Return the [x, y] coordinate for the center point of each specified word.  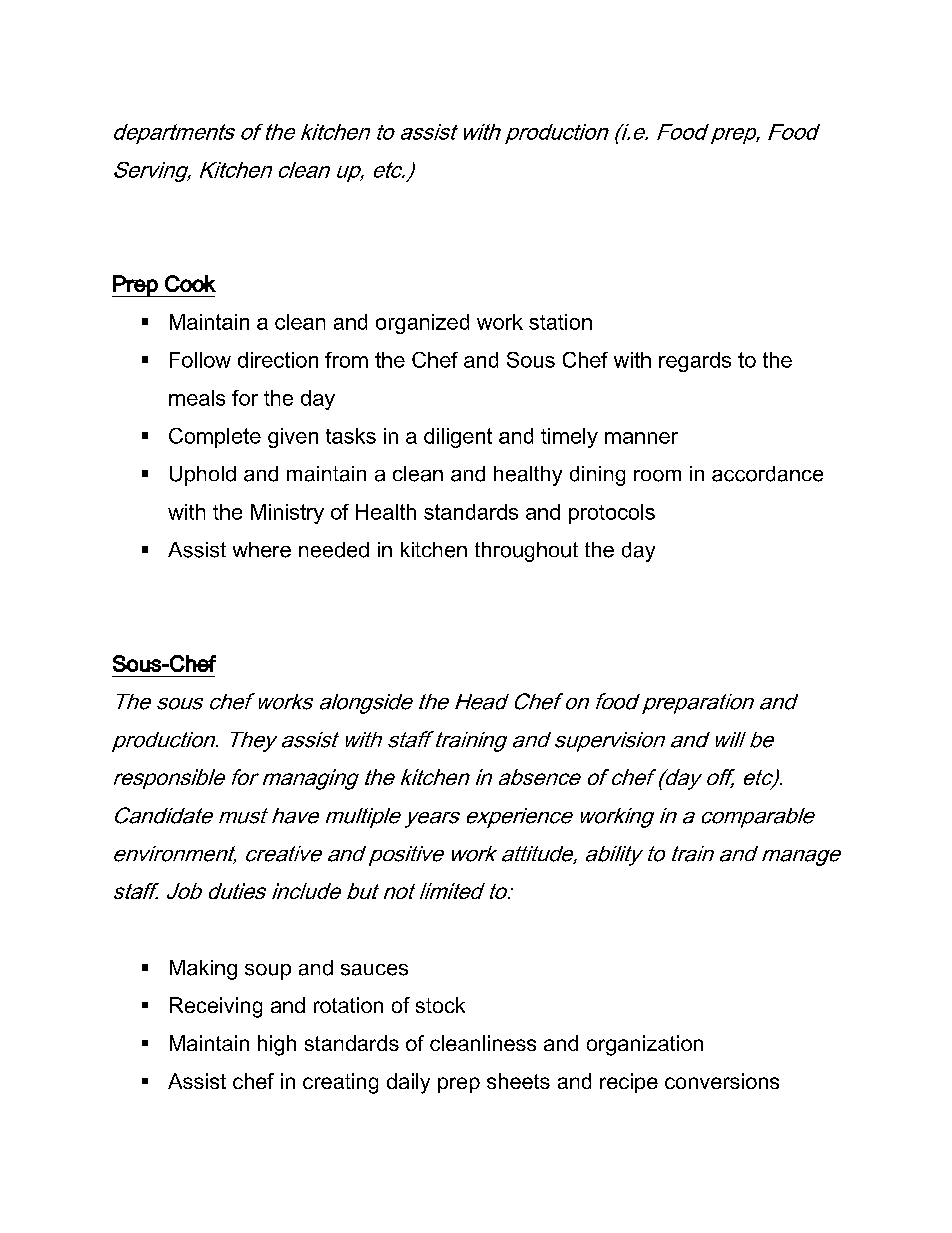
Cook [190, 283]
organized [422, 324]
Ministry [287, 514]
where [262, 550]
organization [645, 1045]
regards [695, 362]
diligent [458, 438]
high [277, 1045]
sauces [374, 970]
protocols [612, 514]
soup [268, 972]
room [657, 476]
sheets [518, 1081]
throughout [526, 552]
